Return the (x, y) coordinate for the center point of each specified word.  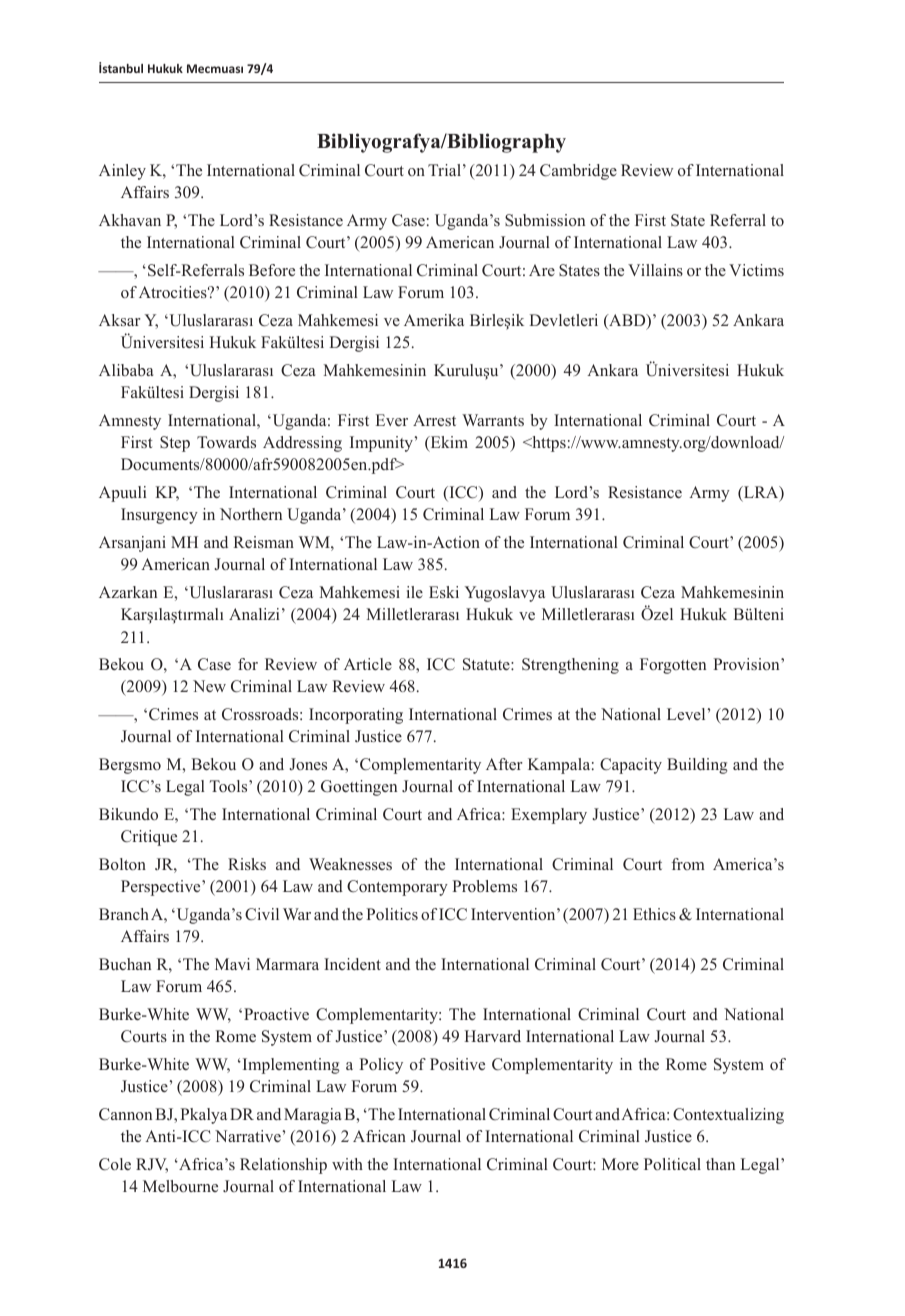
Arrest (434, 420)
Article (368, 664)
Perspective (162, 888)
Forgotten (673, 666)
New (209, 686)
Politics (392, 914)
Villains (655, 270)
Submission (545, 220)
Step (175, 444)
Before (272, 270)
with (347, 1164)
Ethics (654, 914)
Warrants (493, 420)
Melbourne (180, 1186)
